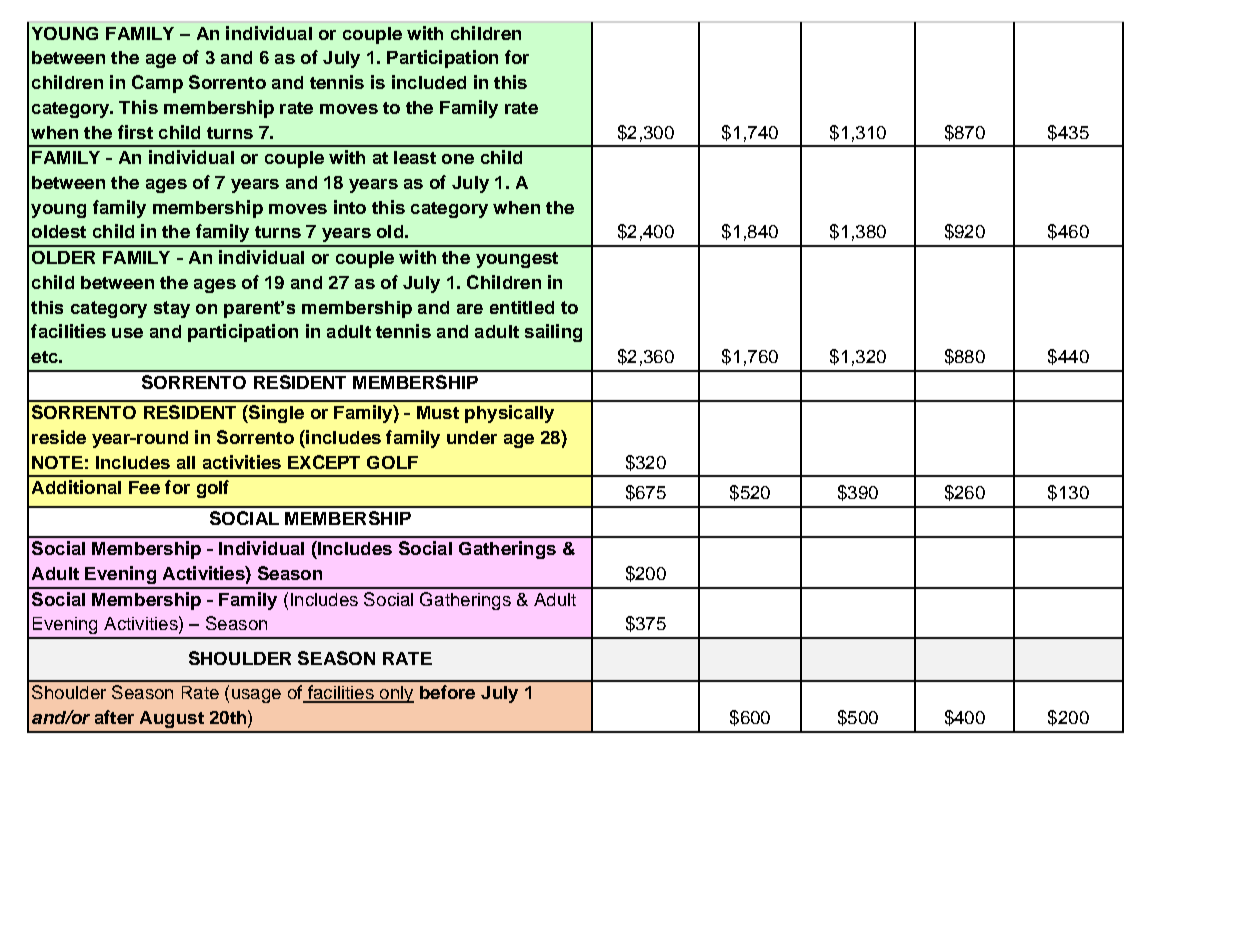 This screenshot has width=1233, height=952. What do you see at coordinates (458, 159) in the screenshot?
I see `one` at bounding box center [458, 159].
